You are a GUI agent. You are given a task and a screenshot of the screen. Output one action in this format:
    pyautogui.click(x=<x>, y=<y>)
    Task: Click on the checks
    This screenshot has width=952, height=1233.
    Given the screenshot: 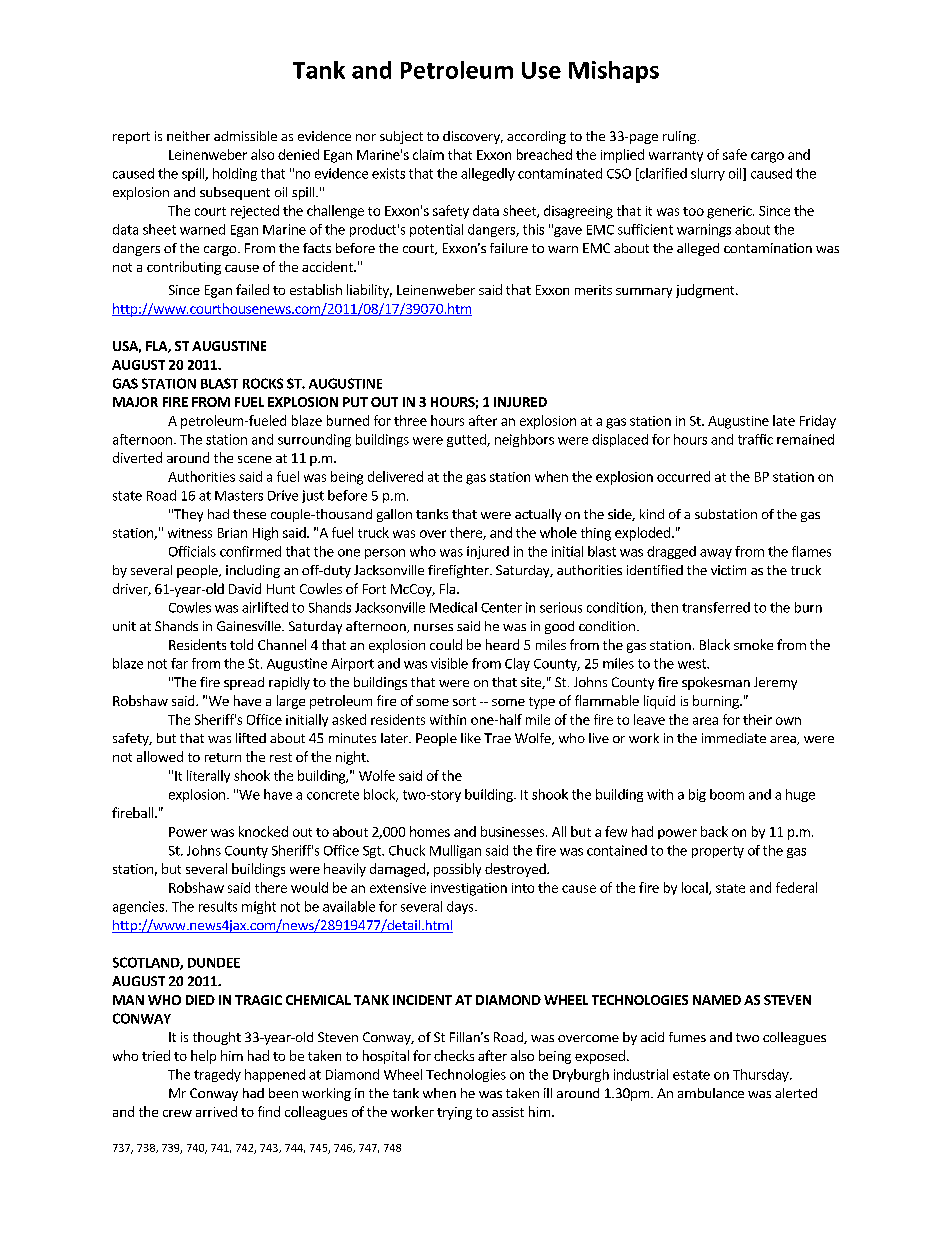 What is the action you would take?
    pyautogui.click(x=454, y=1055)
